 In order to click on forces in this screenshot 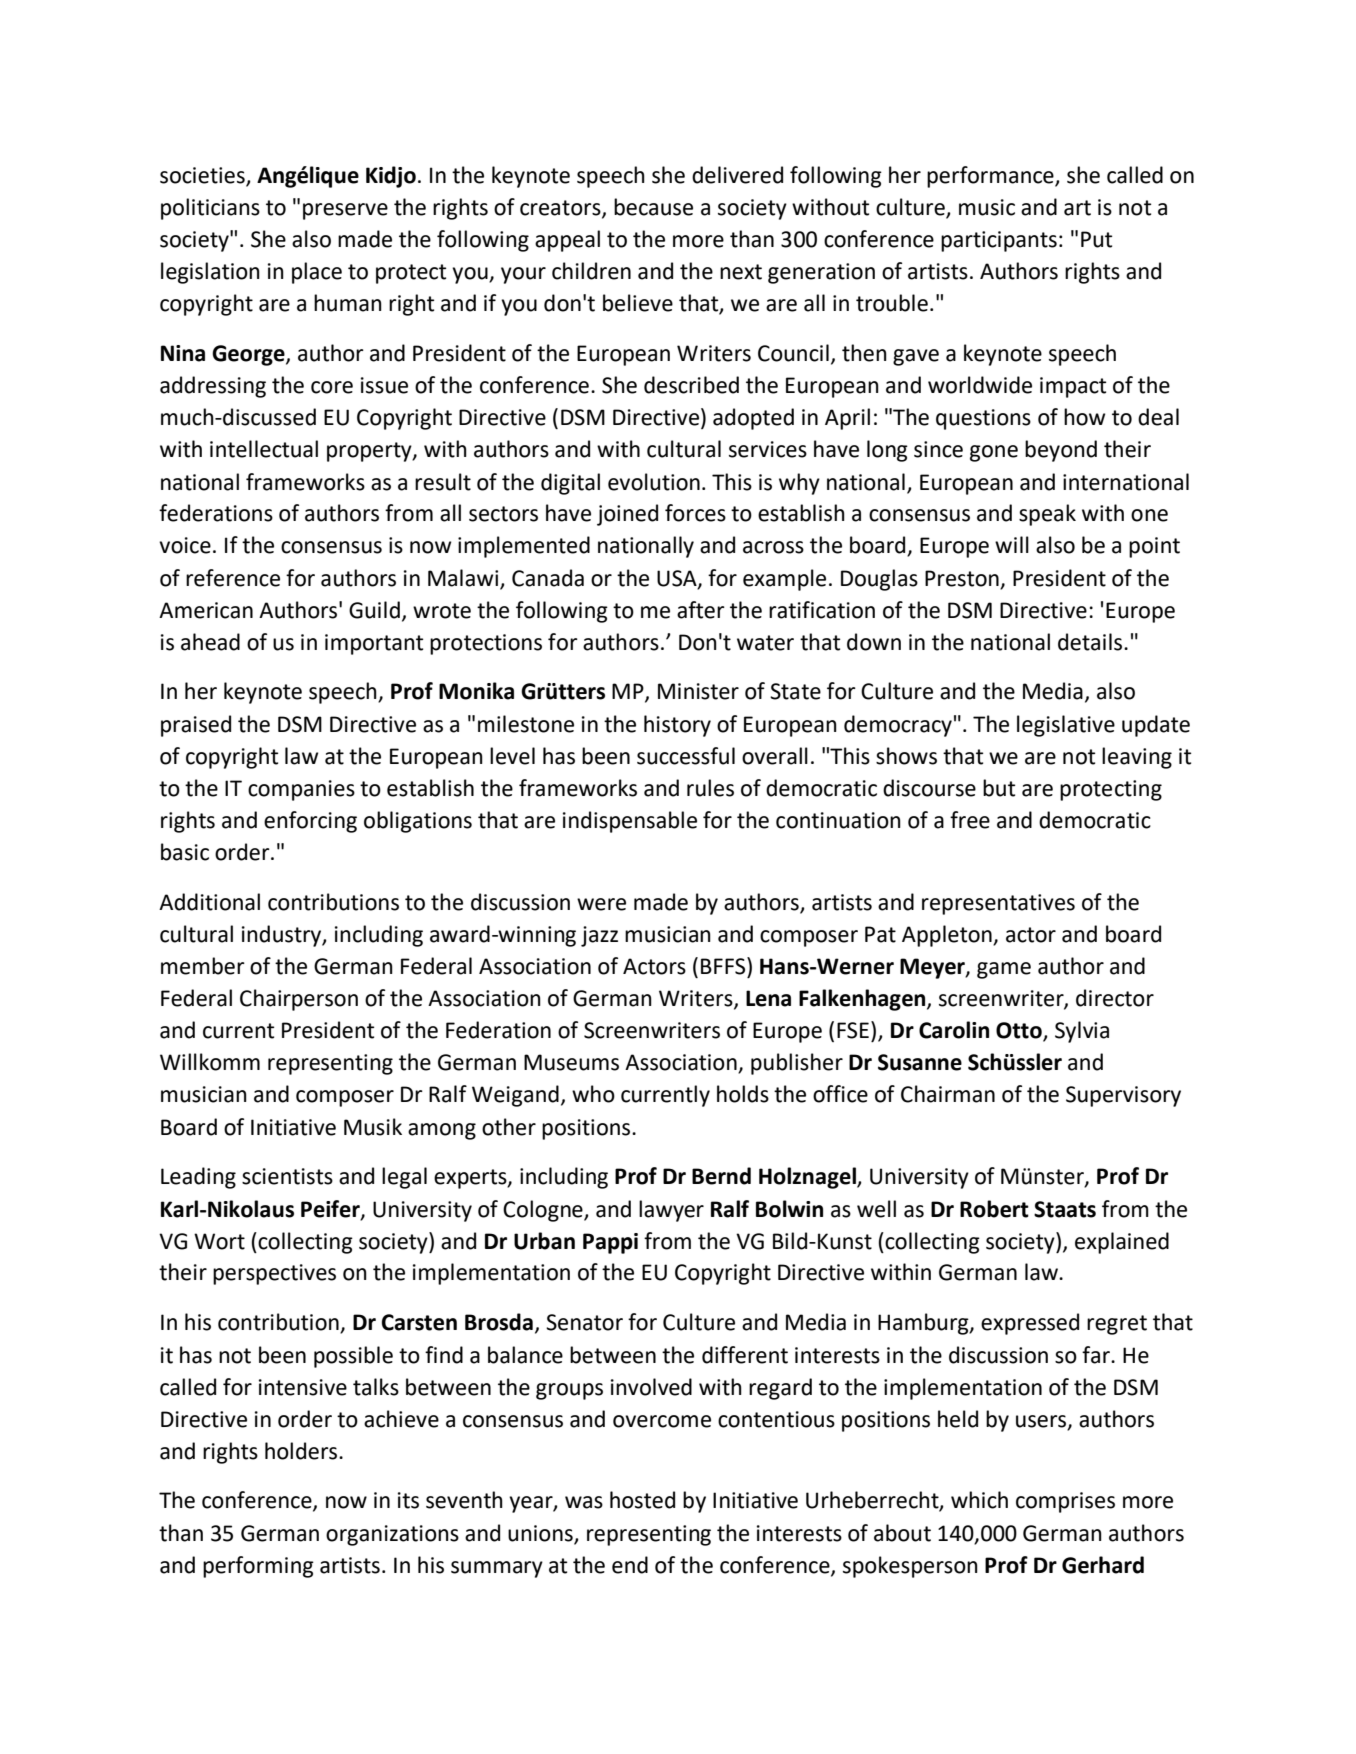, I will do `click(695, 513)`.
